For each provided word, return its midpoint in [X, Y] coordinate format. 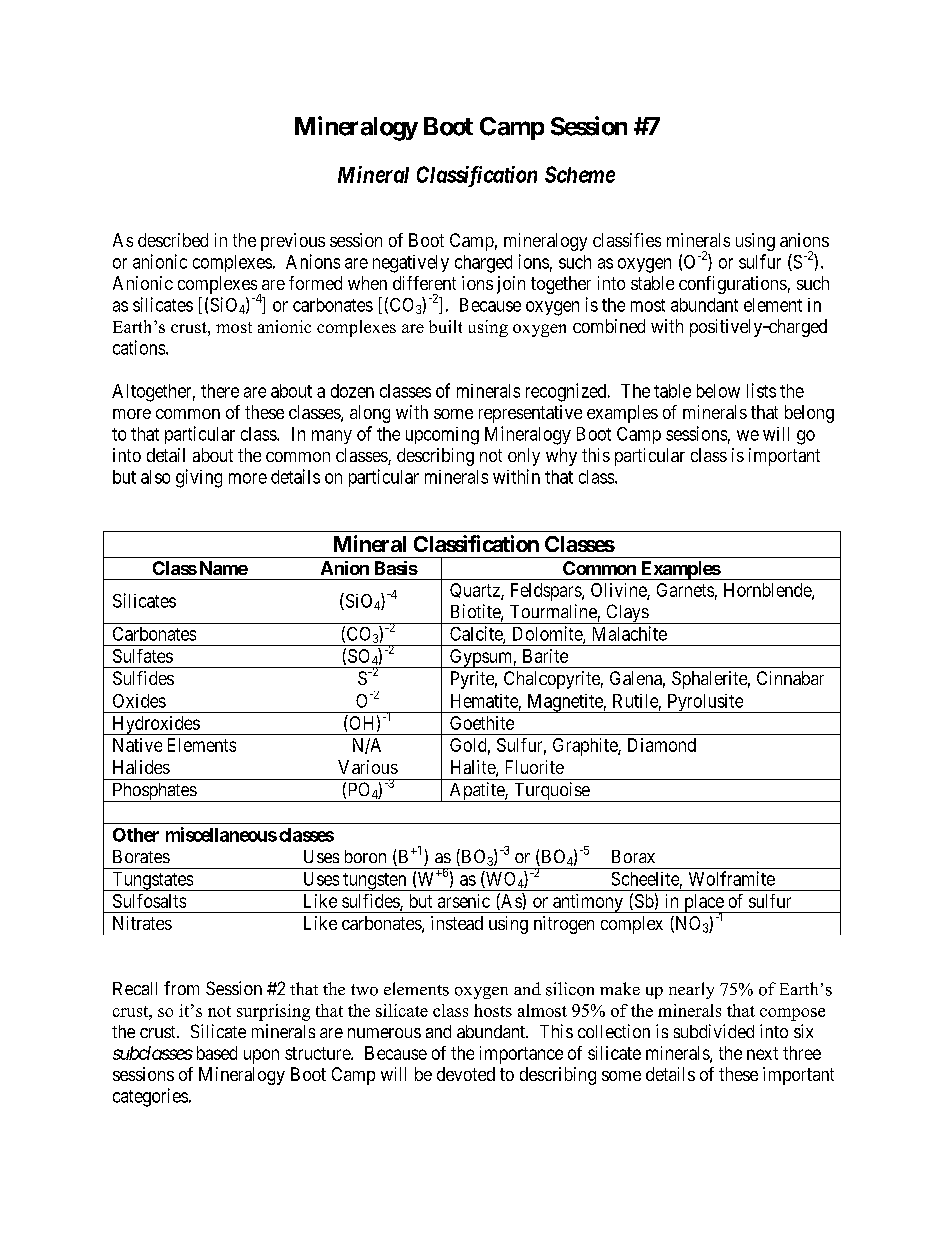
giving [199, 478]
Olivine [619, 591]
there [220, 391]
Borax [633, 856]
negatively [411, 264]
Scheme [580, 174]
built [445, 326]
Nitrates [142, 923]
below [718, 391]
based [217, 1053]
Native [137, 745]
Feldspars [547, 592]
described [173, 240]
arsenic [464, 901]
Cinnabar [790, 678]
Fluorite [535, 767]
